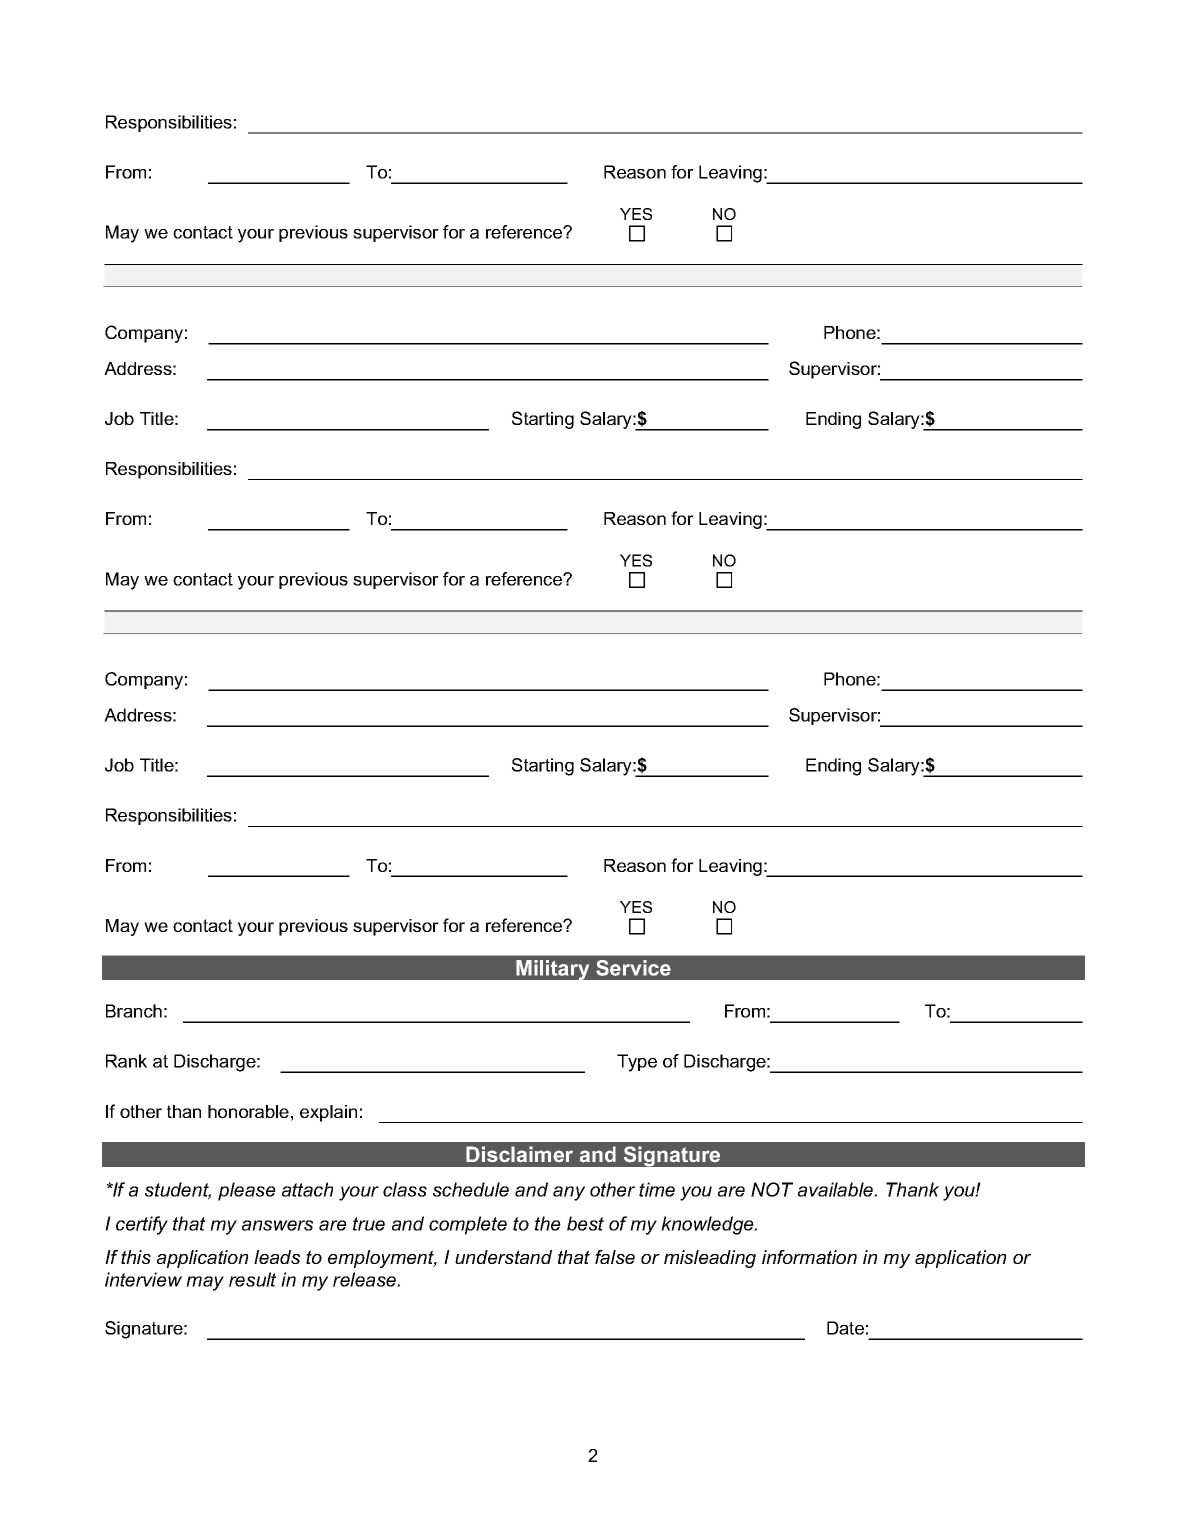 This page has width=1187, height=1536. I want to click on Date, so click(845, 1328).
